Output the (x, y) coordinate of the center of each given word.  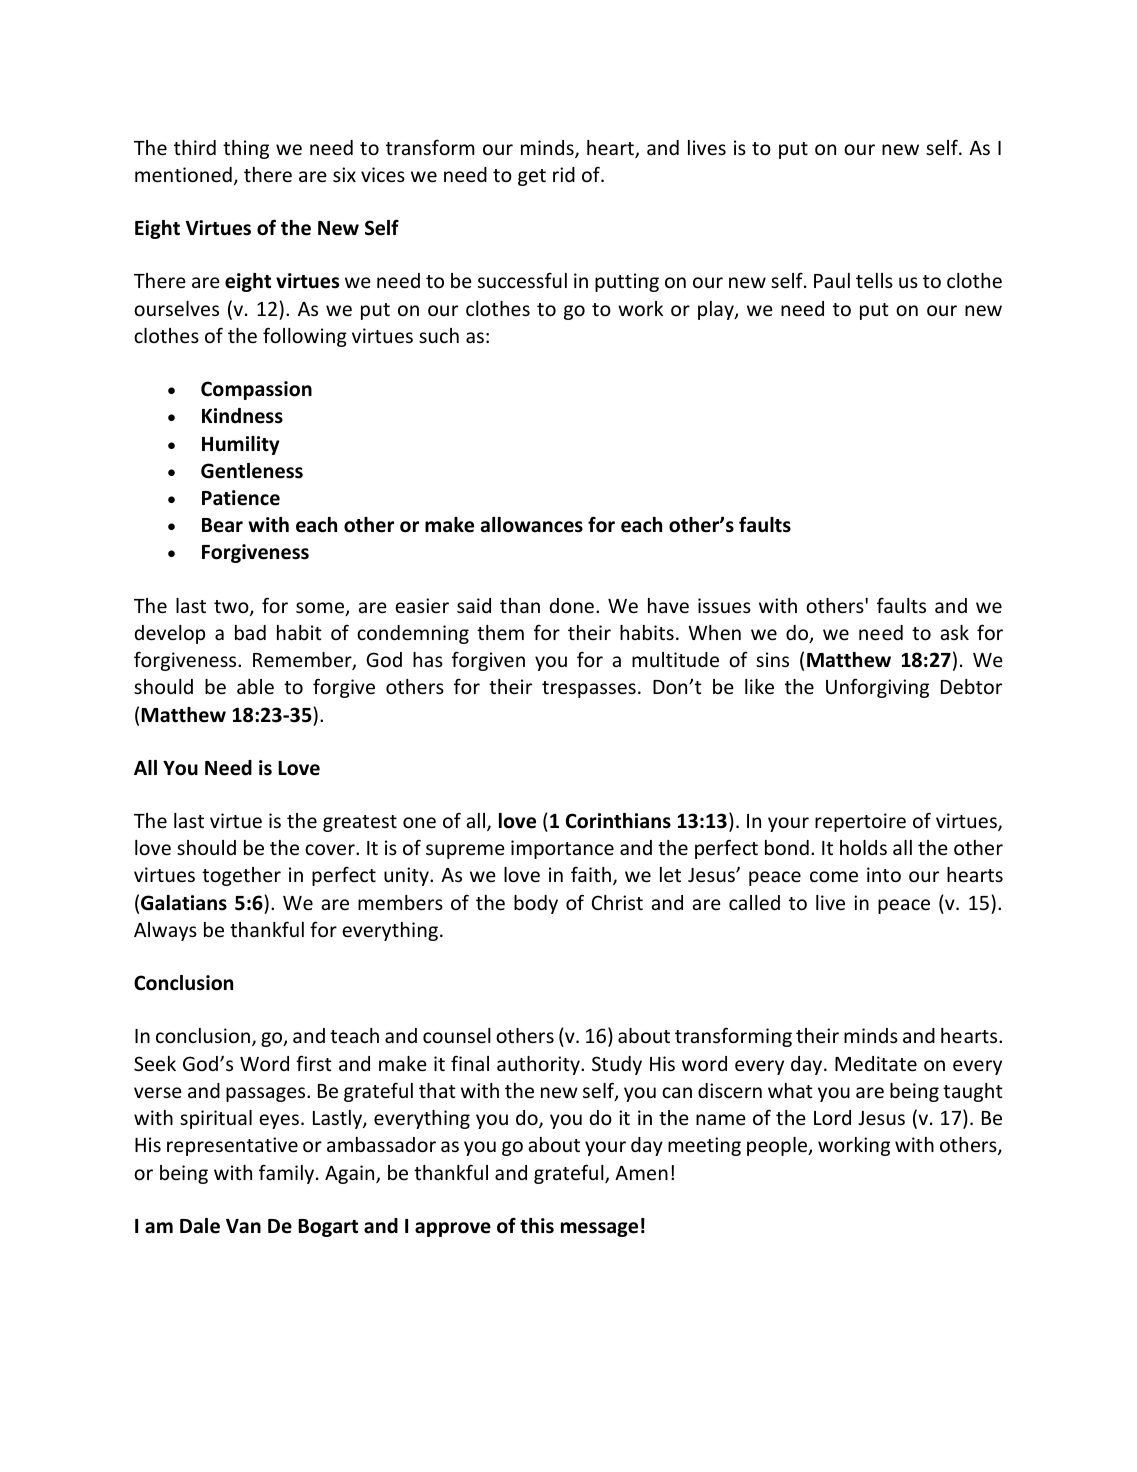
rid (564, 174)
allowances (532, 525)
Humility (241, 445)
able (255, 686)
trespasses (589, 689)
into (884, 874)
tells (874, 280)
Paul (832, 280)
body (536, 904)
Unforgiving (877, 688)
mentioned (183, 174)
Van (243, 1226)
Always (165, 931)
